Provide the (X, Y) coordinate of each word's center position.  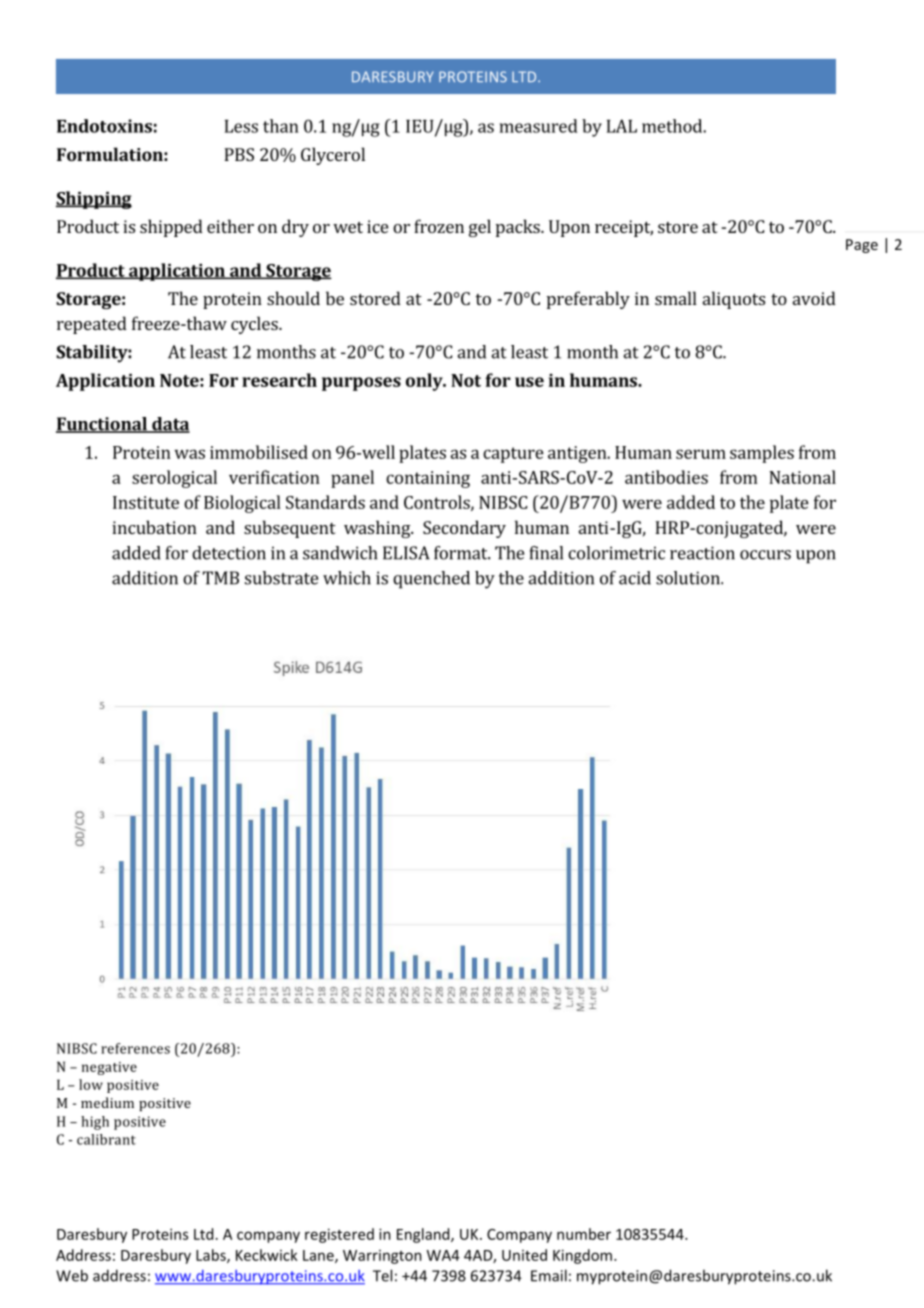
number (584, 1234)
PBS (239, 154)
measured (539, 126)
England (424, 1235)
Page (862, 246)
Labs (212, 1256)
